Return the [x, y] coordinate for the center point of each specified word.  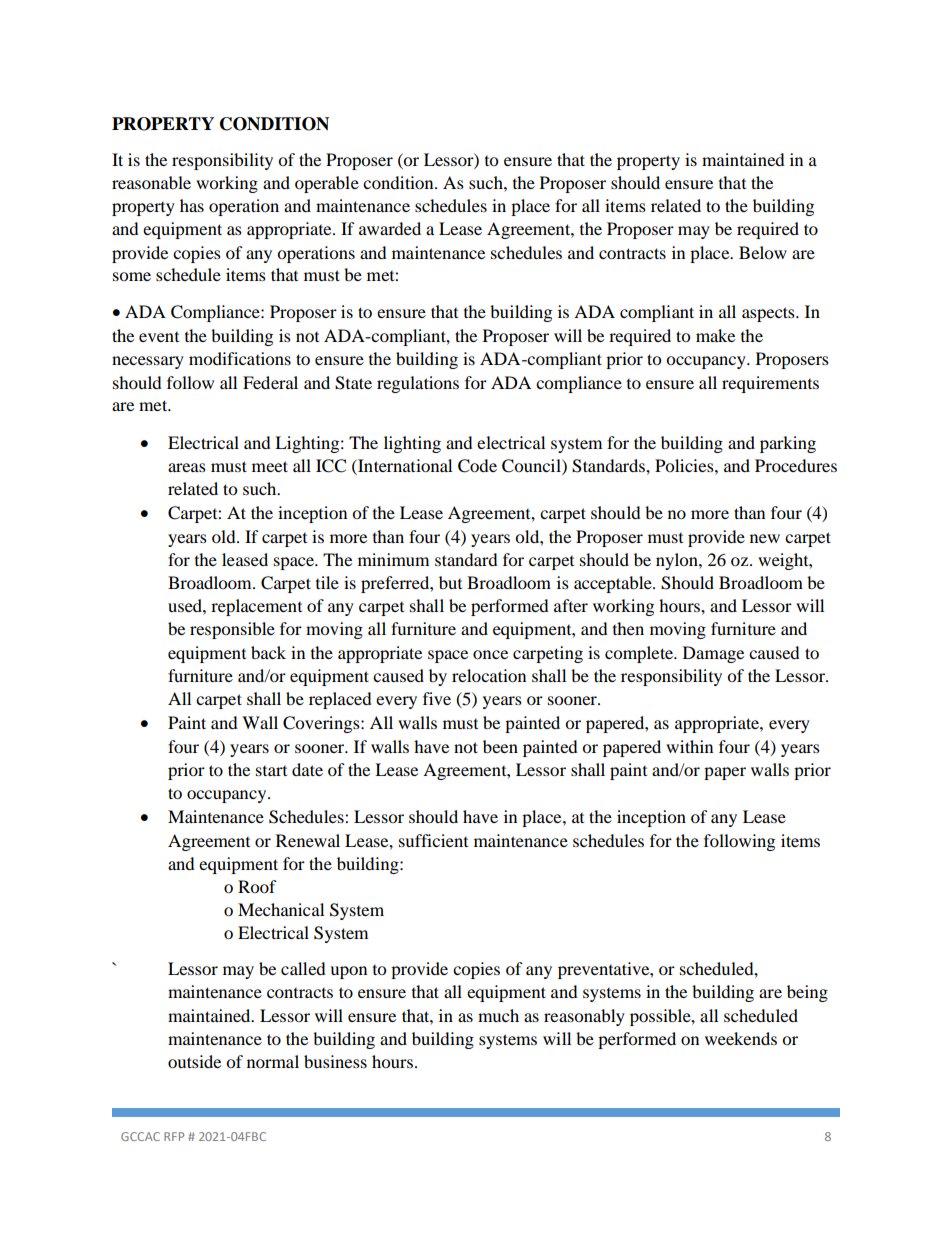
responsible [232, 630]
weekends [741, 1038]
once [490, 654]
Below [763, 252]
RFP [174, 1136]
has [192, 205]
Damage [713, 654]
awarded [390, 228]
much [498, 1015]
